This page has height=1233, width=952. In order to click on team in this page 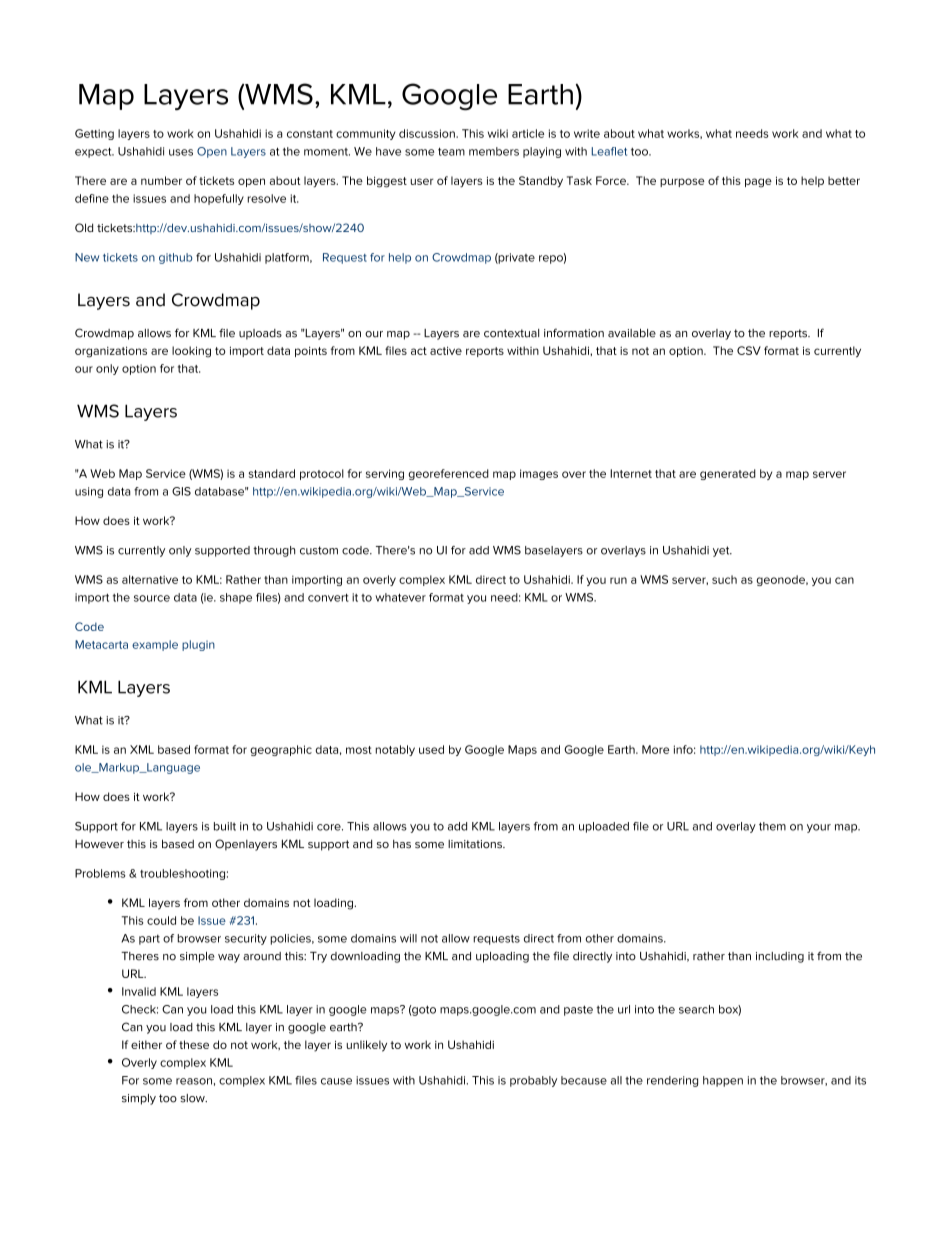, I will do `click(451, 152)`.
